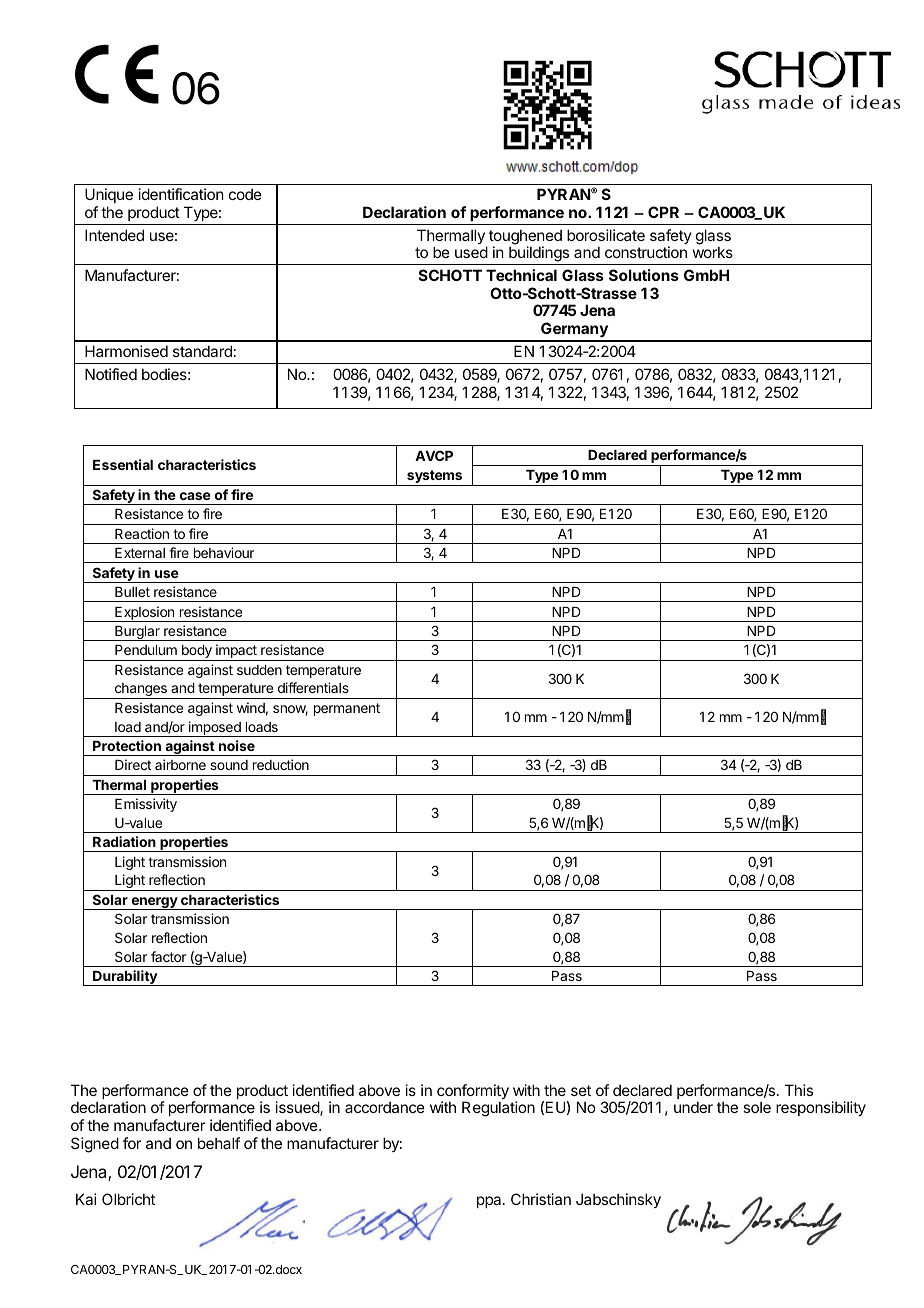  I want to click on works, so click(713, 252).
